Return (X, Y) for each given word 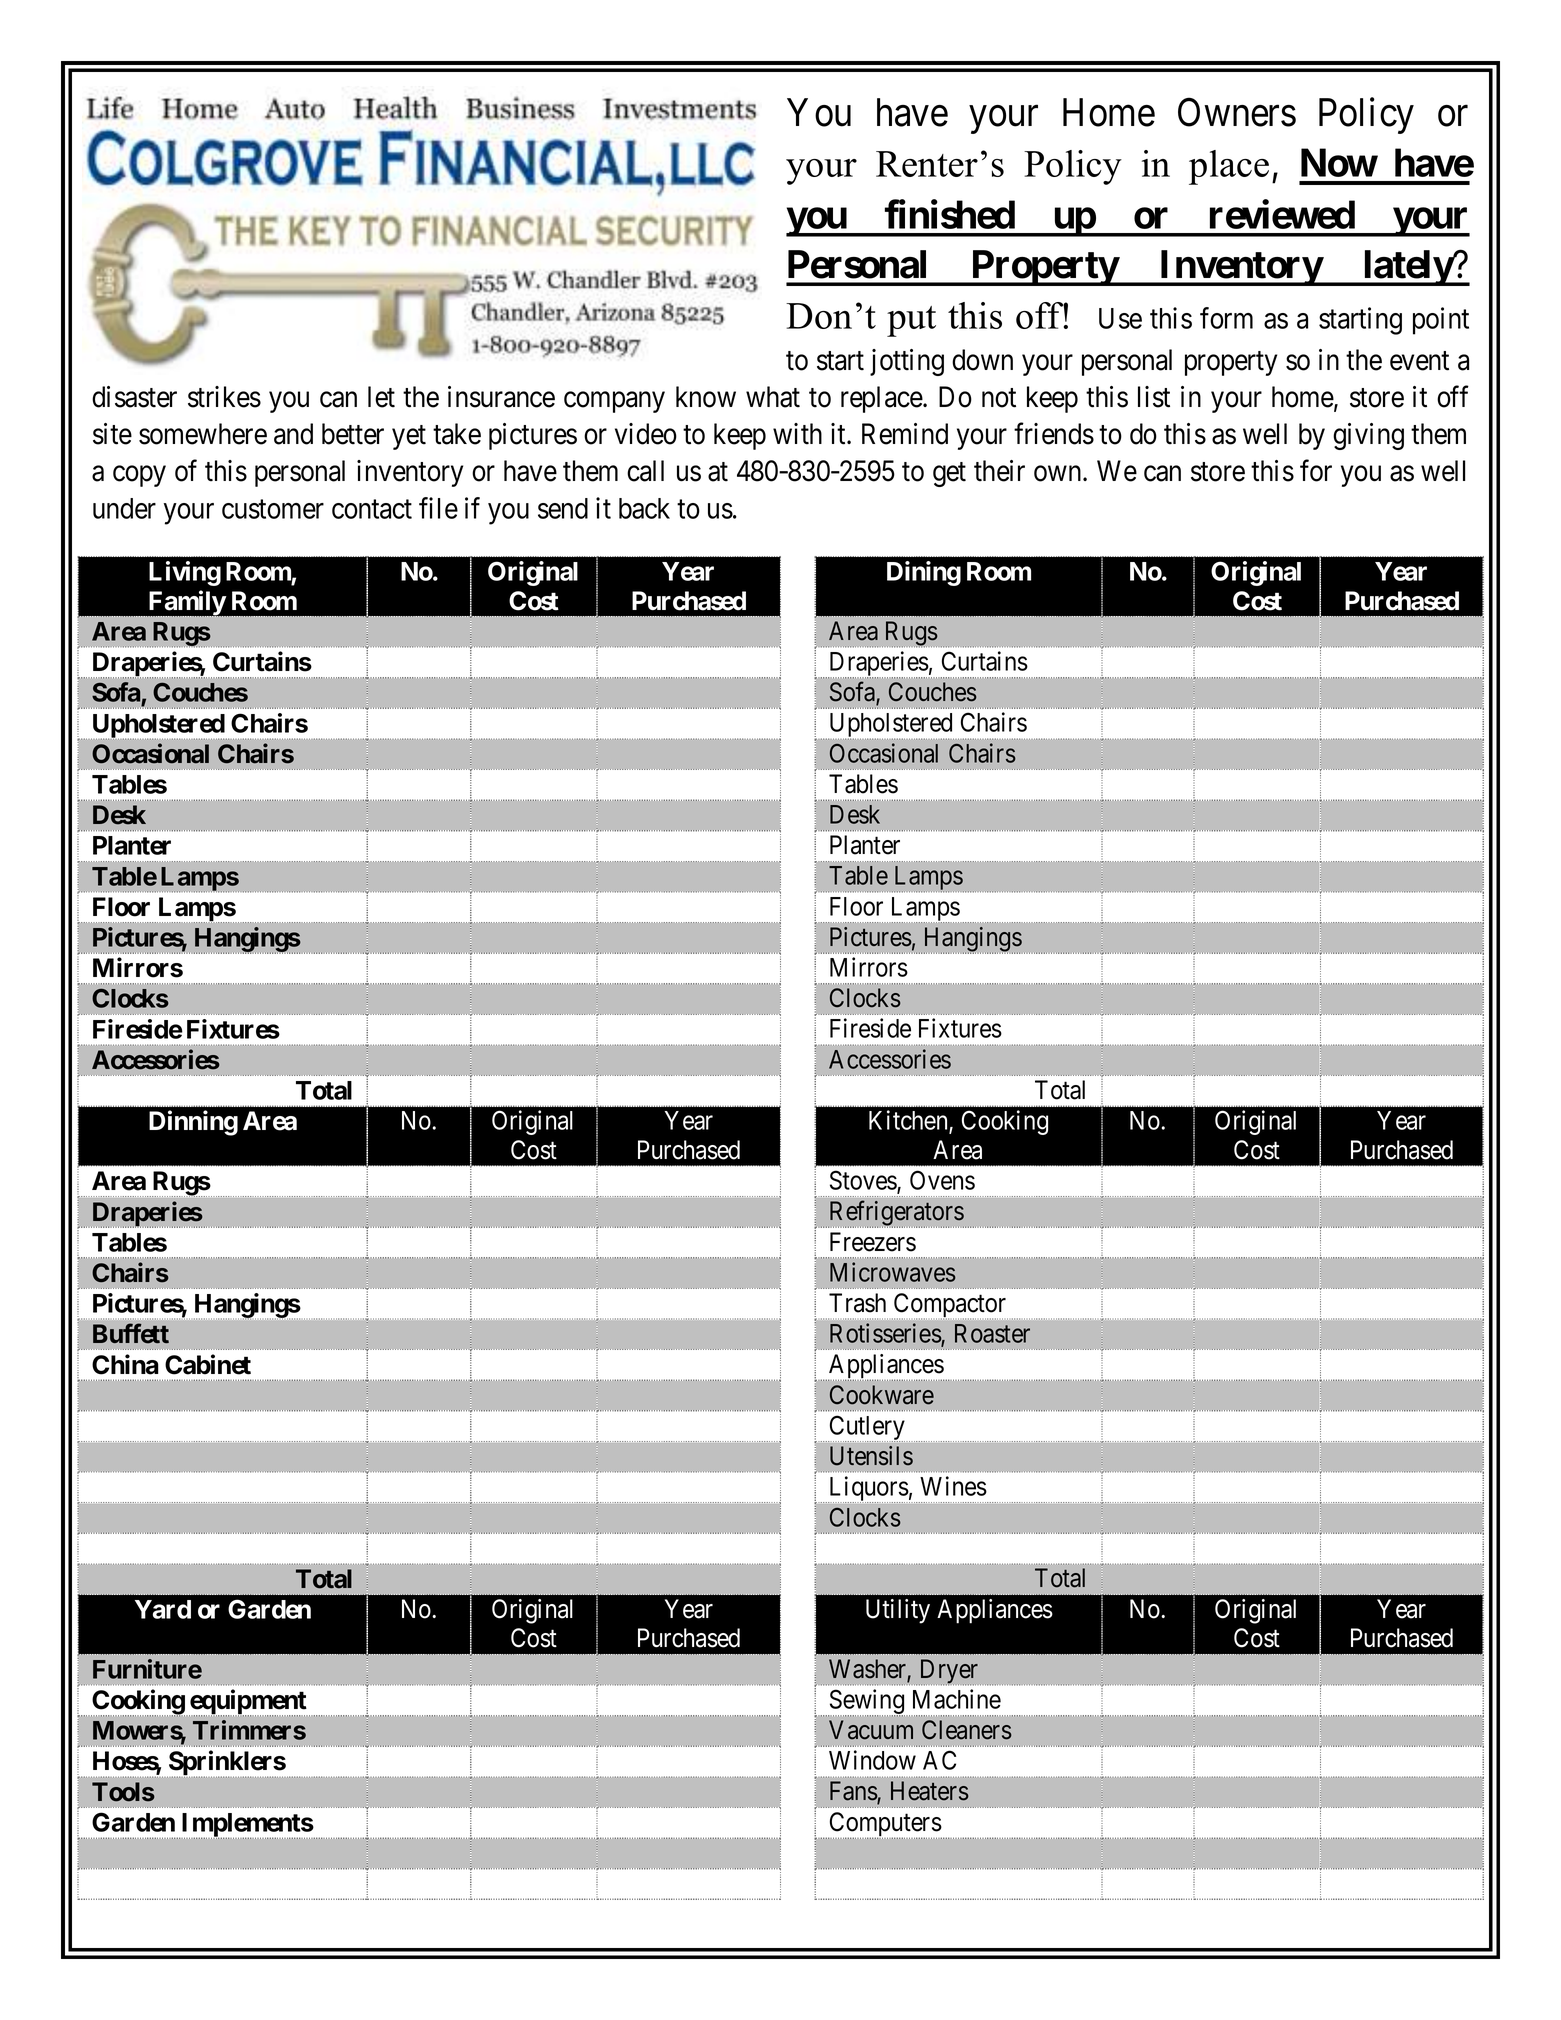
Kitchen (909, 1121)
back (644, 508)
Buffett (131, 1333)
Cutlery (866, 1429)
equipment (247, 1703)
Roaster (992, 1333)
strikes (224, 397)
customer (273, 509)
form (1226, 318)
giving (1368, 436)
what (773, 397)
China (125, 1364)
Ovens (942, 1180)
